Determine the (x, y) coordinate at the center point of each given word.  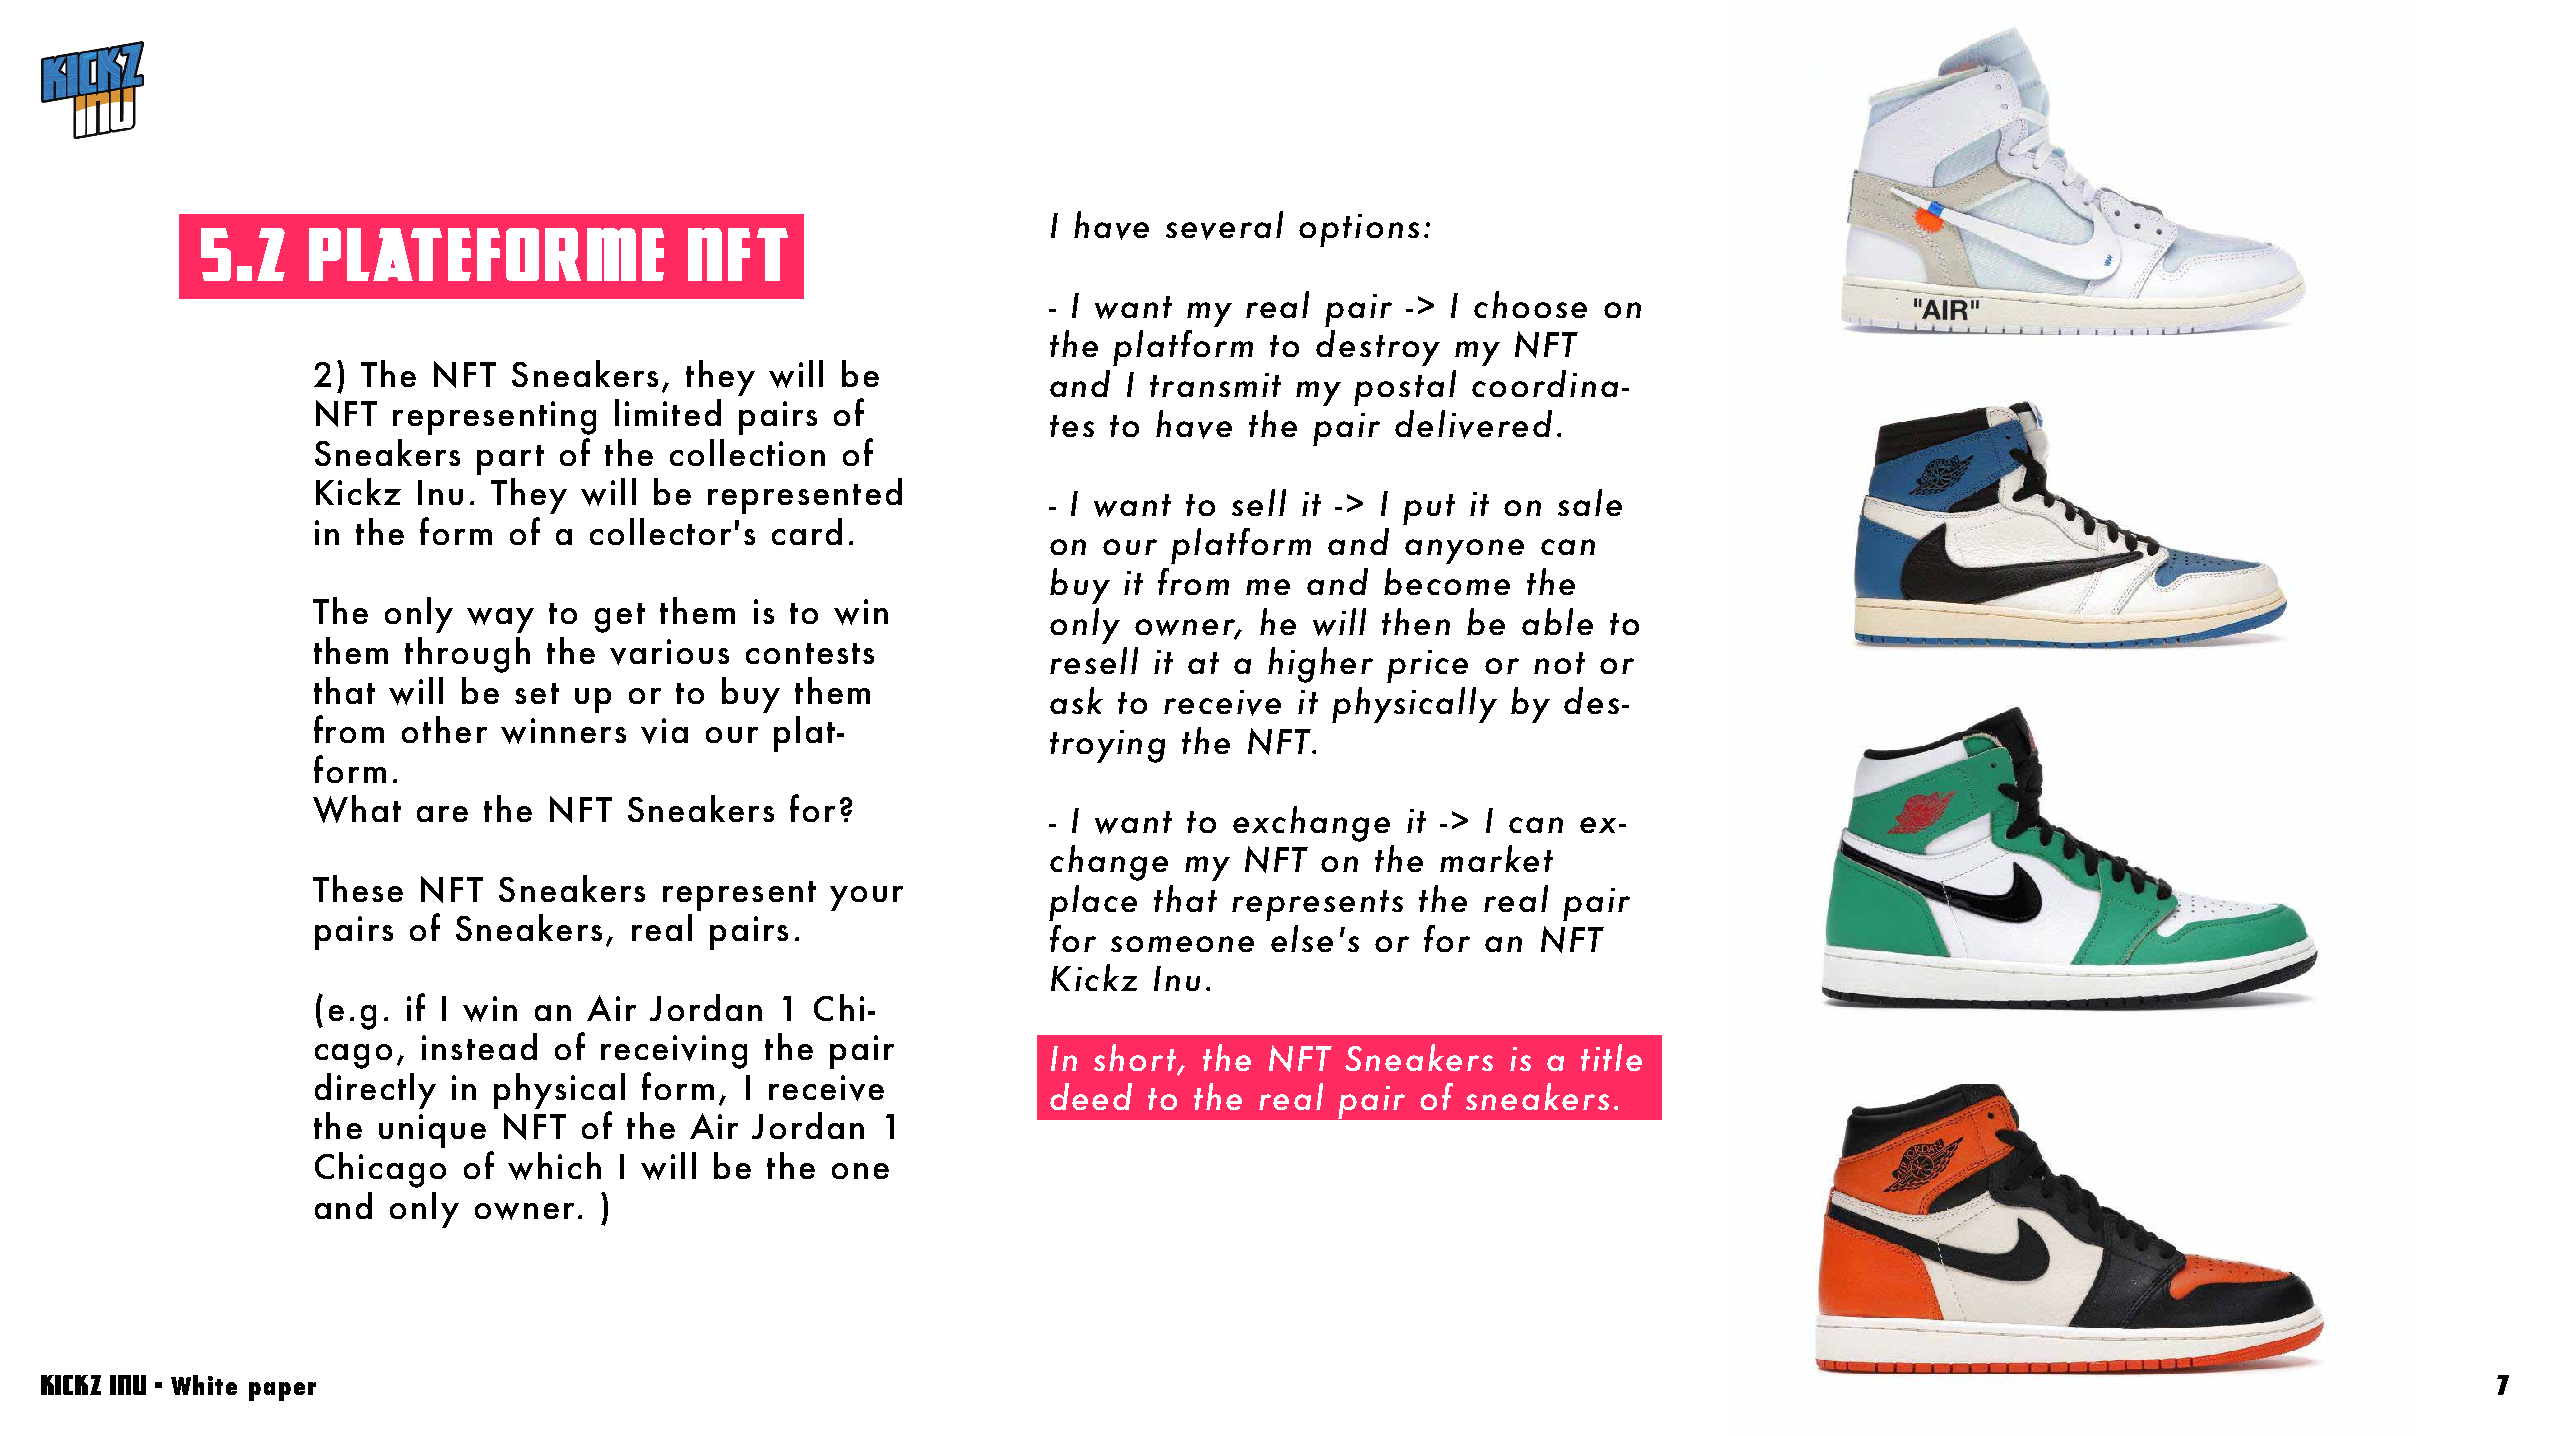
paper (282, 1391)
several (1224, 225)
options (1359, 230)
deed (1091, 1096)
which (554, 1166)
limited (668, 412)
